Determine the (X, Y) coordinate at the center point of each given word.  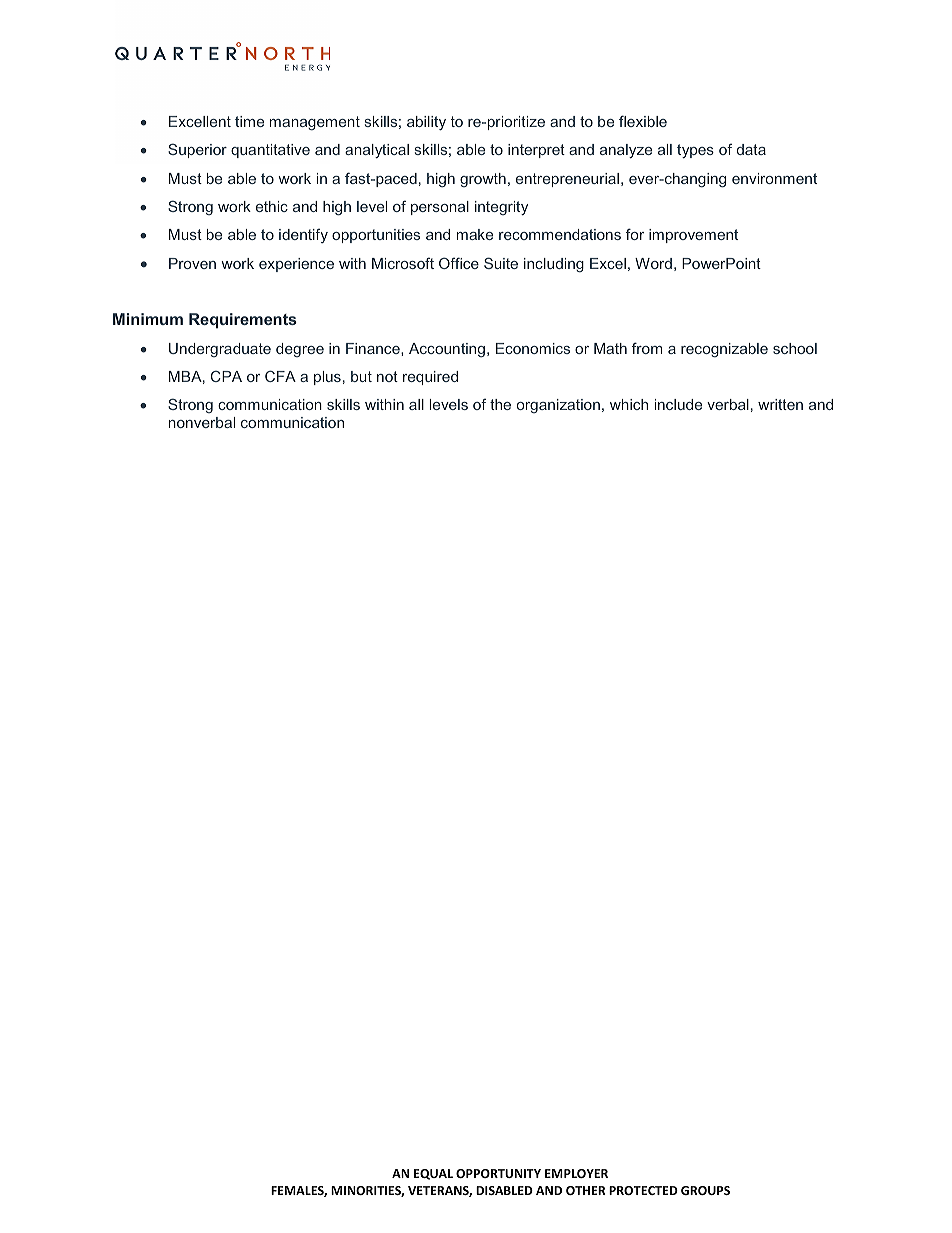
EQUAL (433, 1174)
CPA (226, 376)
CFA (280, 376)
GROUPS (705, 1190)
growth (483, 180)
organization (558, 406)
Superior (197, 150)
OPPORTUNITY (498, 1173)
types (695, 151)
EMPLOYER (576, 1173)
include (678, 404)
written (780, 404)
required (430, 378)
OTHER (585, 1190)
